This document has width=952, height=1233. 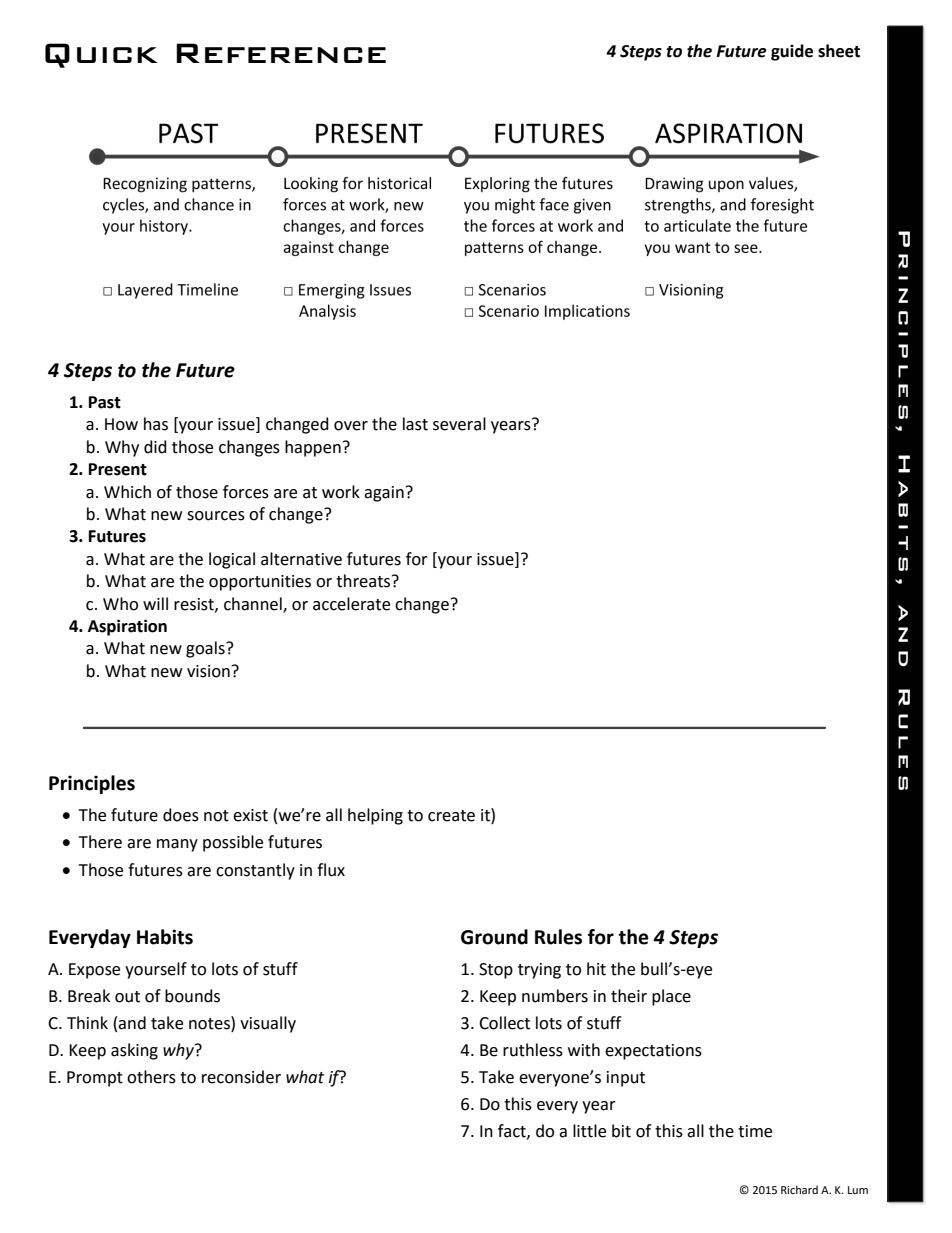 What do you see at coordinates (155, 447) in the document?
I see `did` at bounding box center [155, 447].
